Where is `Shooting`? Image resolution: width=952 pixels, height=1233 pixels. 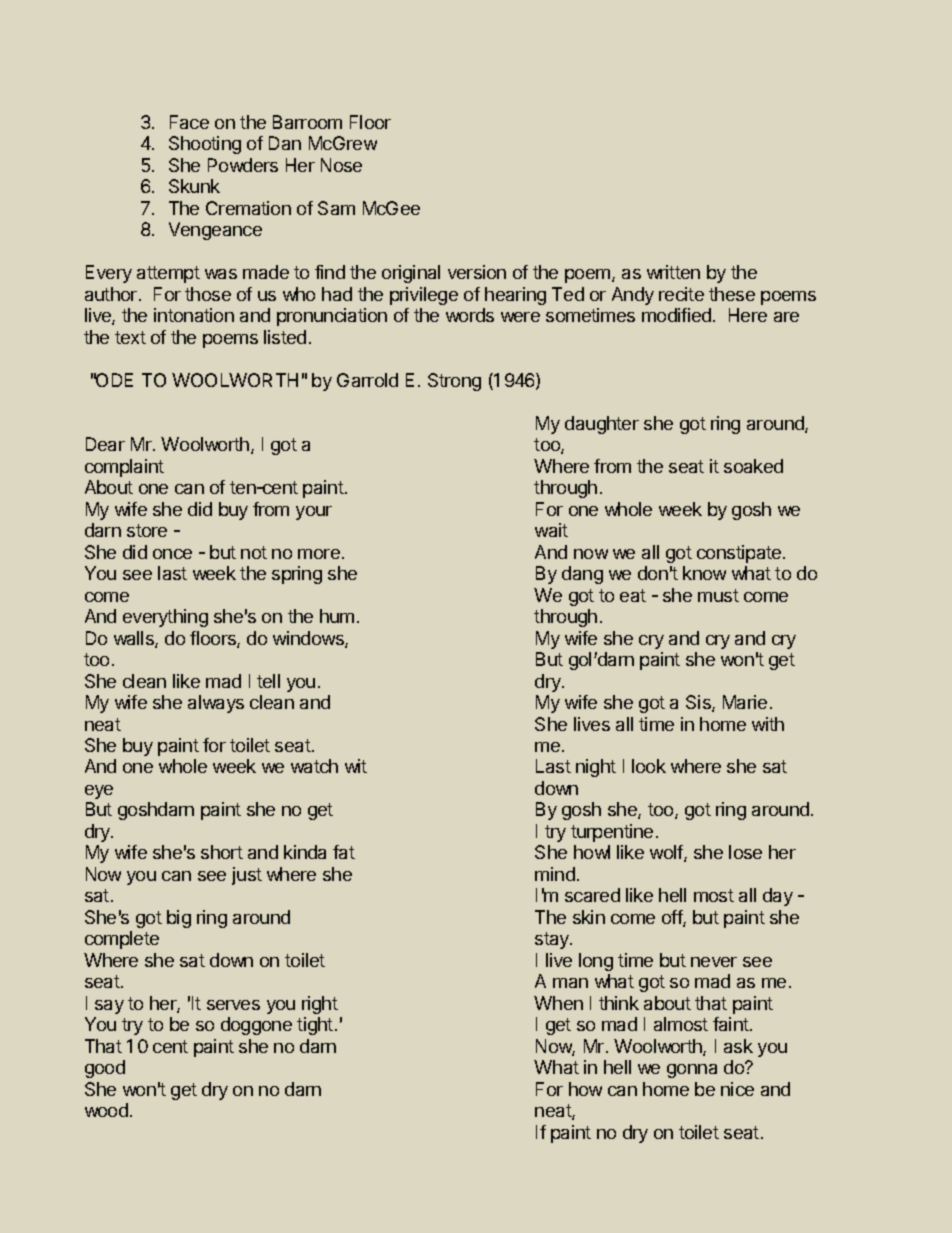
Shooting is located at coordinates (205, 145).
